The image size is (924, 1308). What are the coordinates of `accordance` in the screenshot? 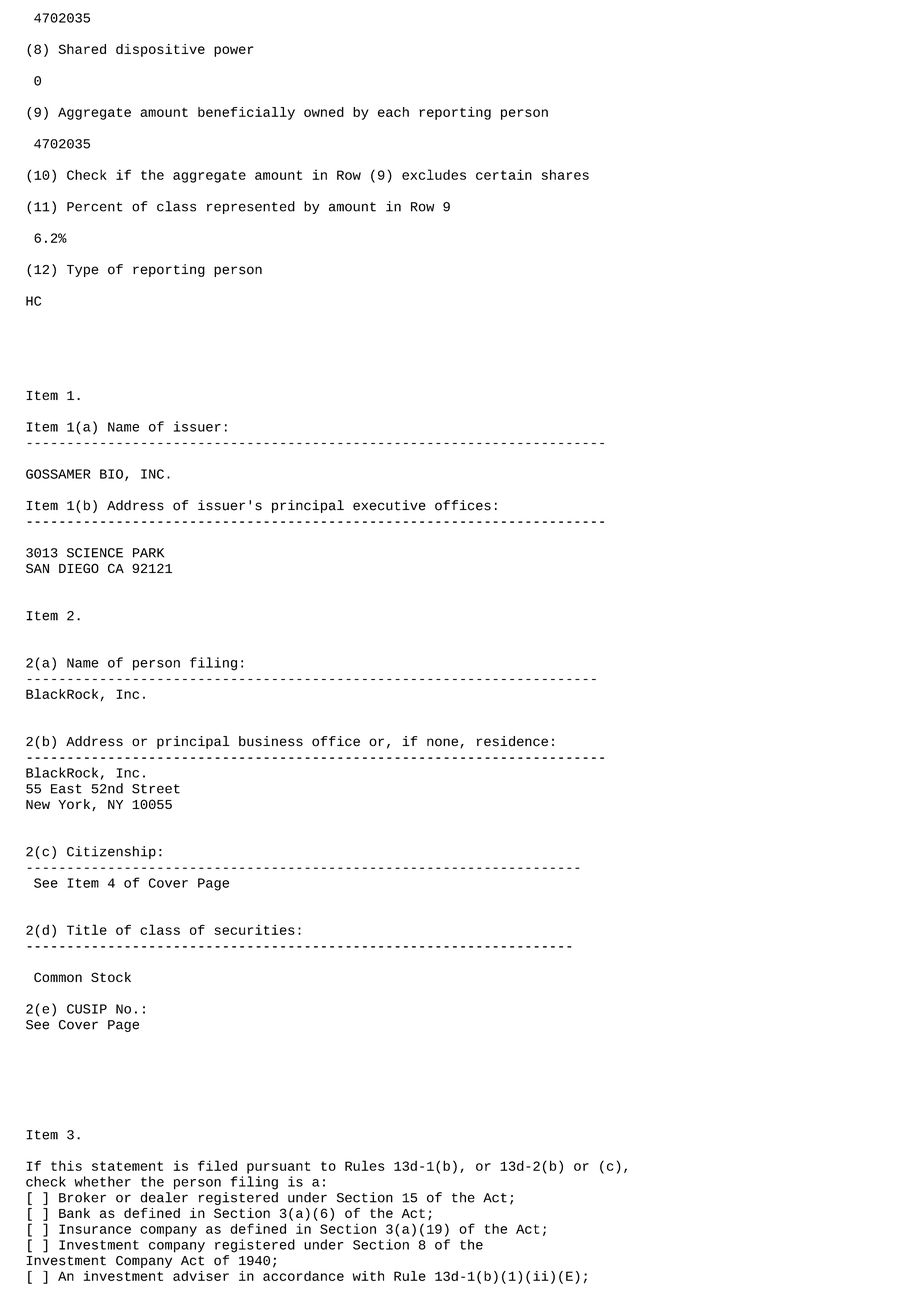 It's located at (303, 1276).
